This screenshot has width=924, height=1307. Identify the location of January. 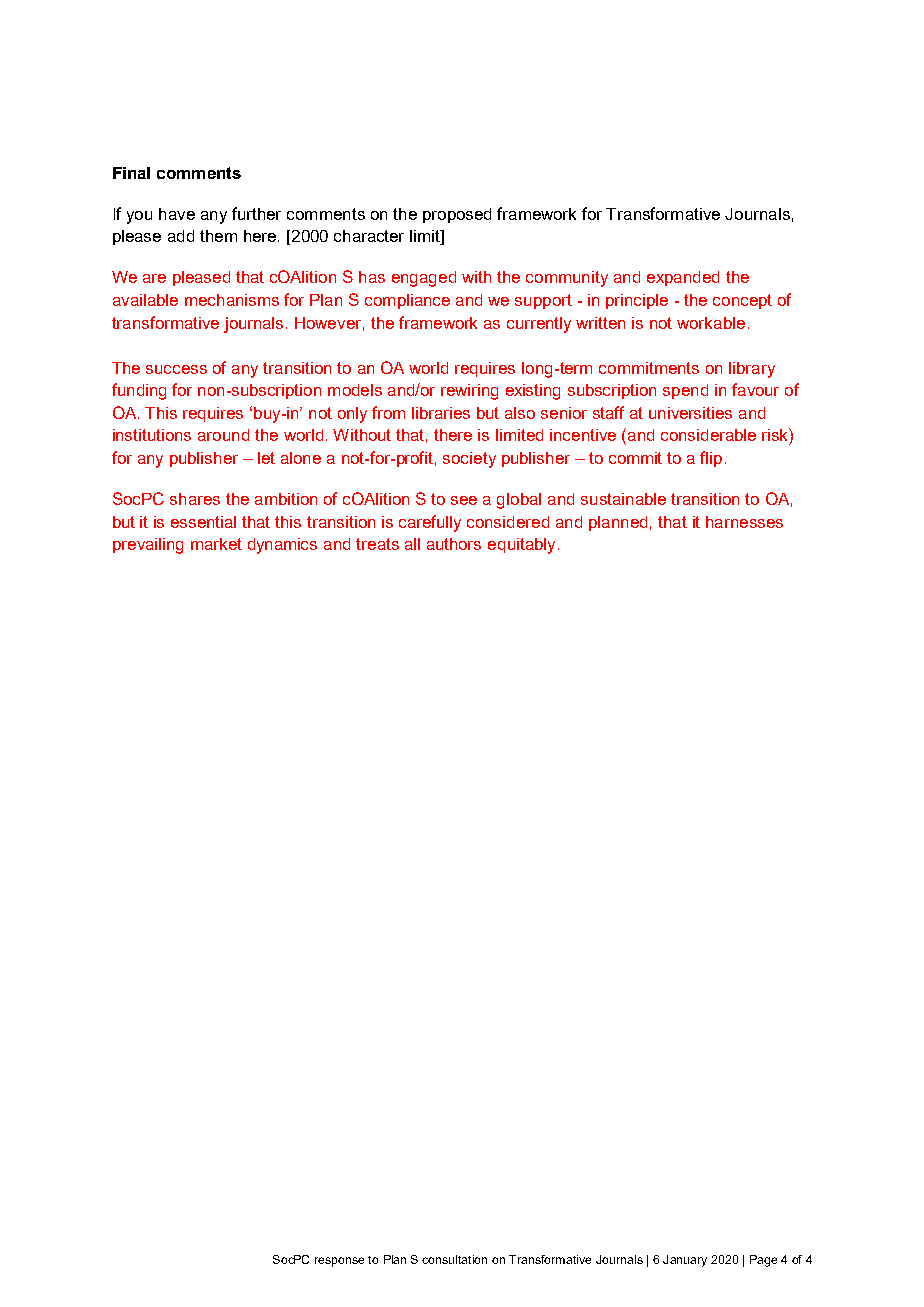
(685, 1261).
